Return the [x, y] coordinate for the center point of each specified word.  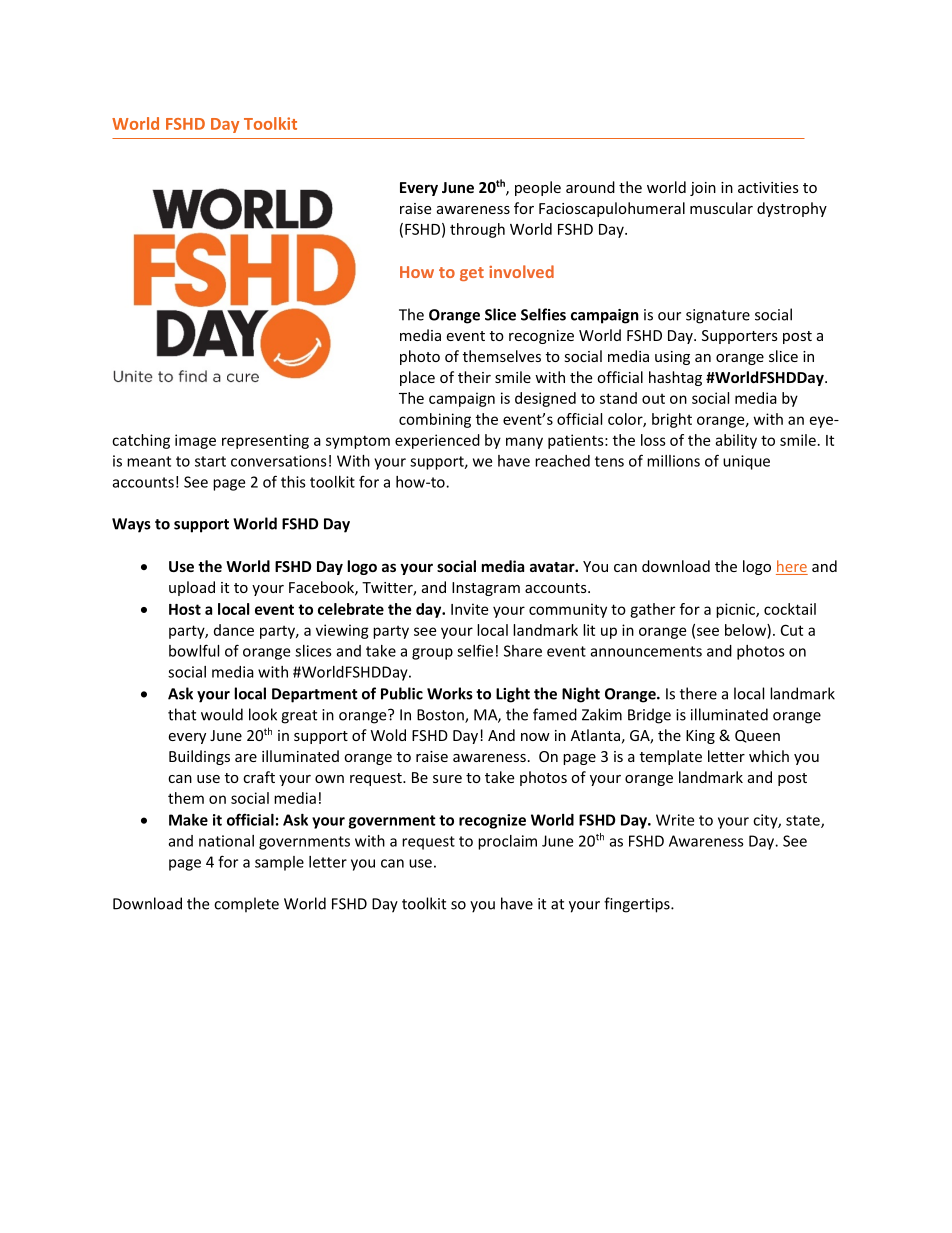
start [210, 461]
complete [246, 905]
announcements [646, 651]
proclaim [507, 842]
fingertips [638, 905]
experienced [437, 441]
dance [234, 630]
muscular [721, 208]
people [538, 188]
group [432, 654]
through [477, 230]
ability [736, 441]
